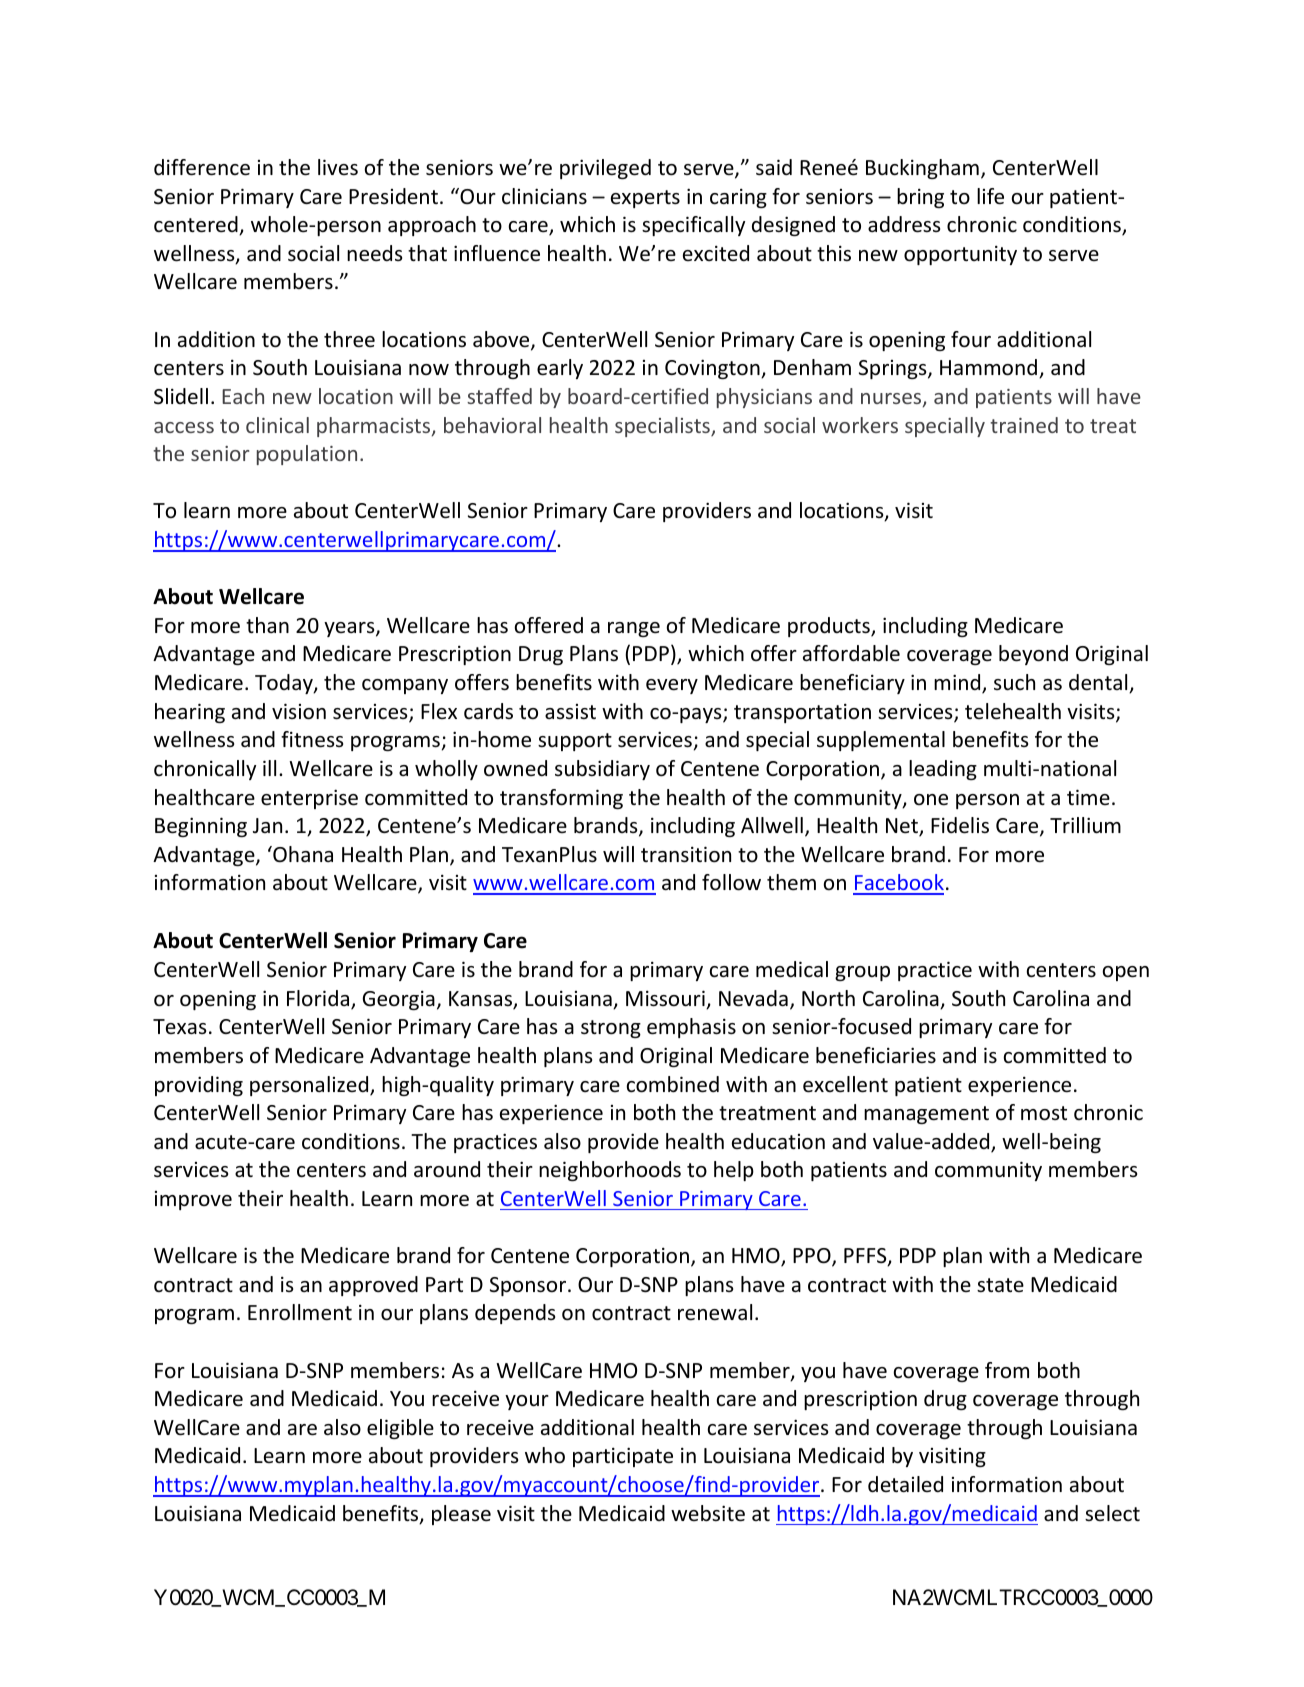 The width and height of the page is (1304, 1687). I want to click on trained, so click(1024, 425).
